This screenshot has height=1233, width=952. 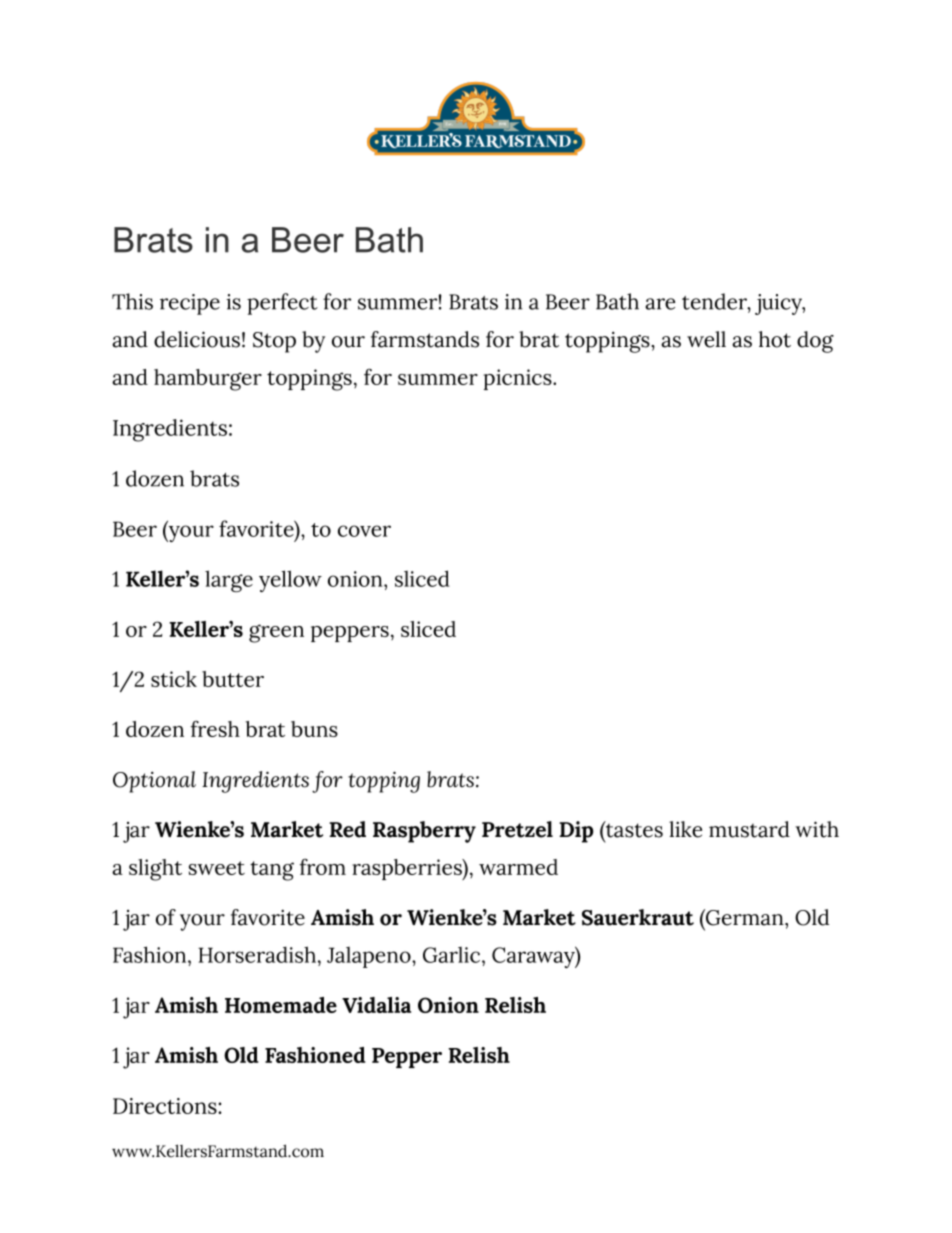 I want to click on well, so click(x=706, y=339).
